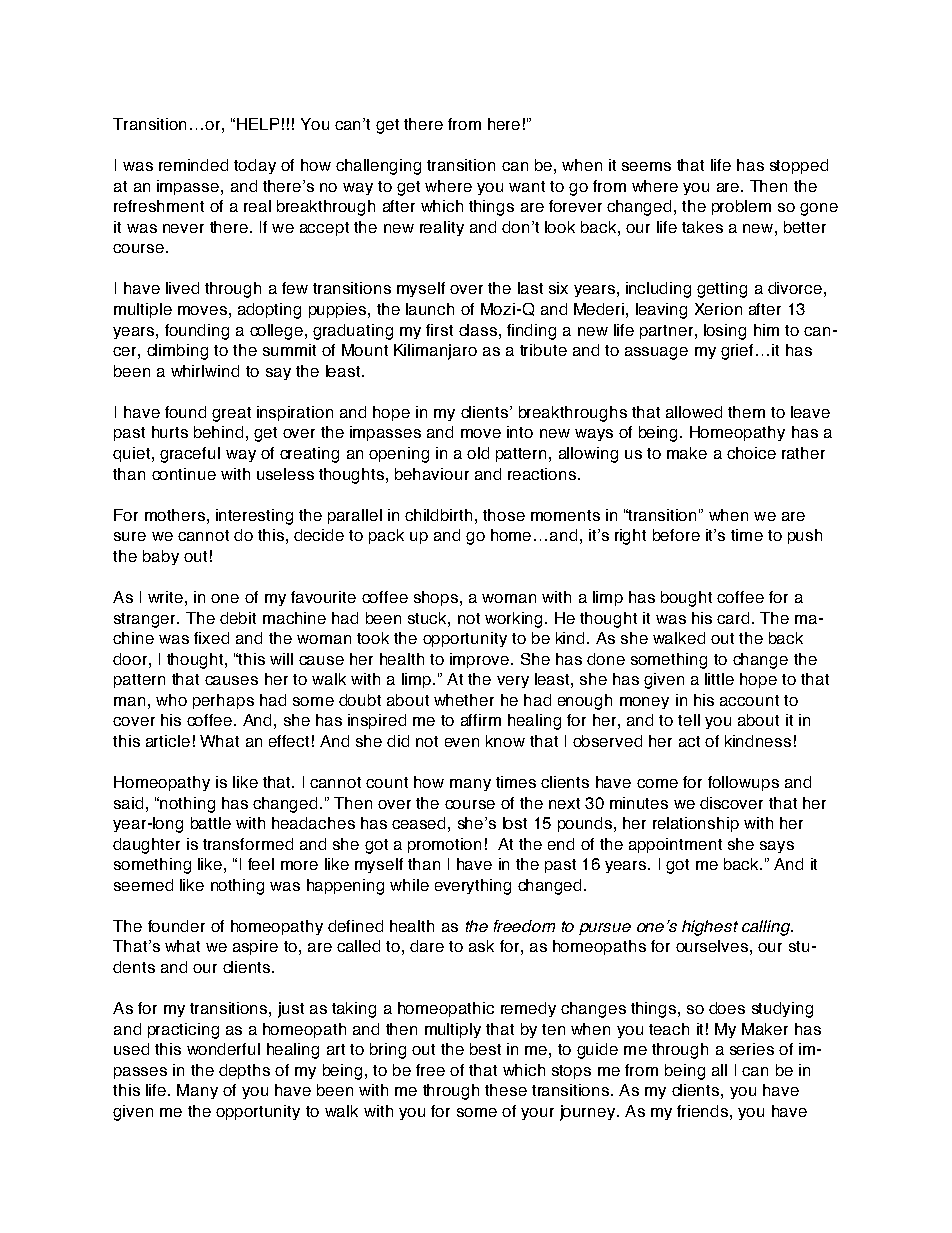 The image size is (952, 1233). Describe the element at coordinates (193, 165) in the page. I see `reminded` at that location.
